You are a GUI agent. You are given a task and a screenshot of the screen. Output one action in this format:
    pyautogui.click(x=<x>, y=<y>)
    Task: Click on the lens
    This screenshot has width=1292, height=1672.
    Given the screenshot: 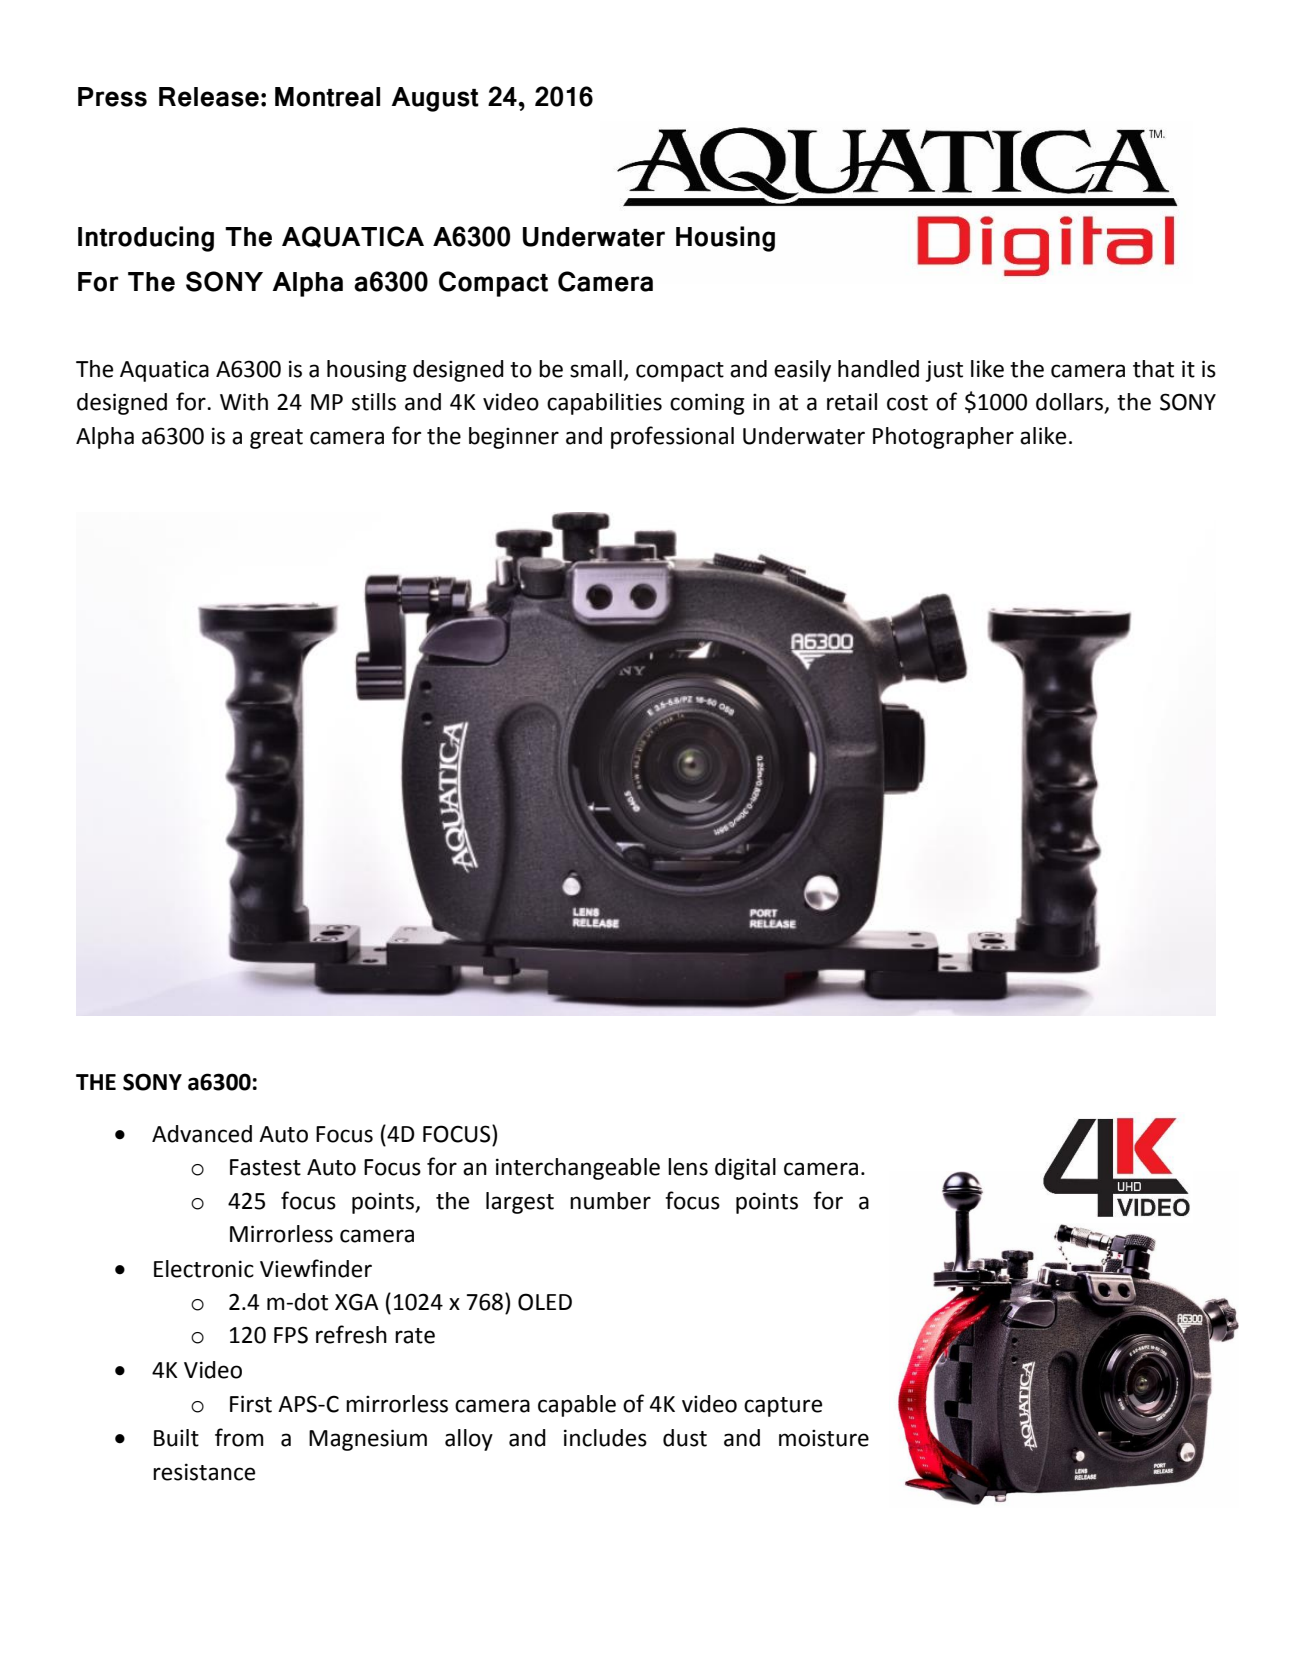 What is the action you would take?
    pyautogui.click(x=688, y=1167)
